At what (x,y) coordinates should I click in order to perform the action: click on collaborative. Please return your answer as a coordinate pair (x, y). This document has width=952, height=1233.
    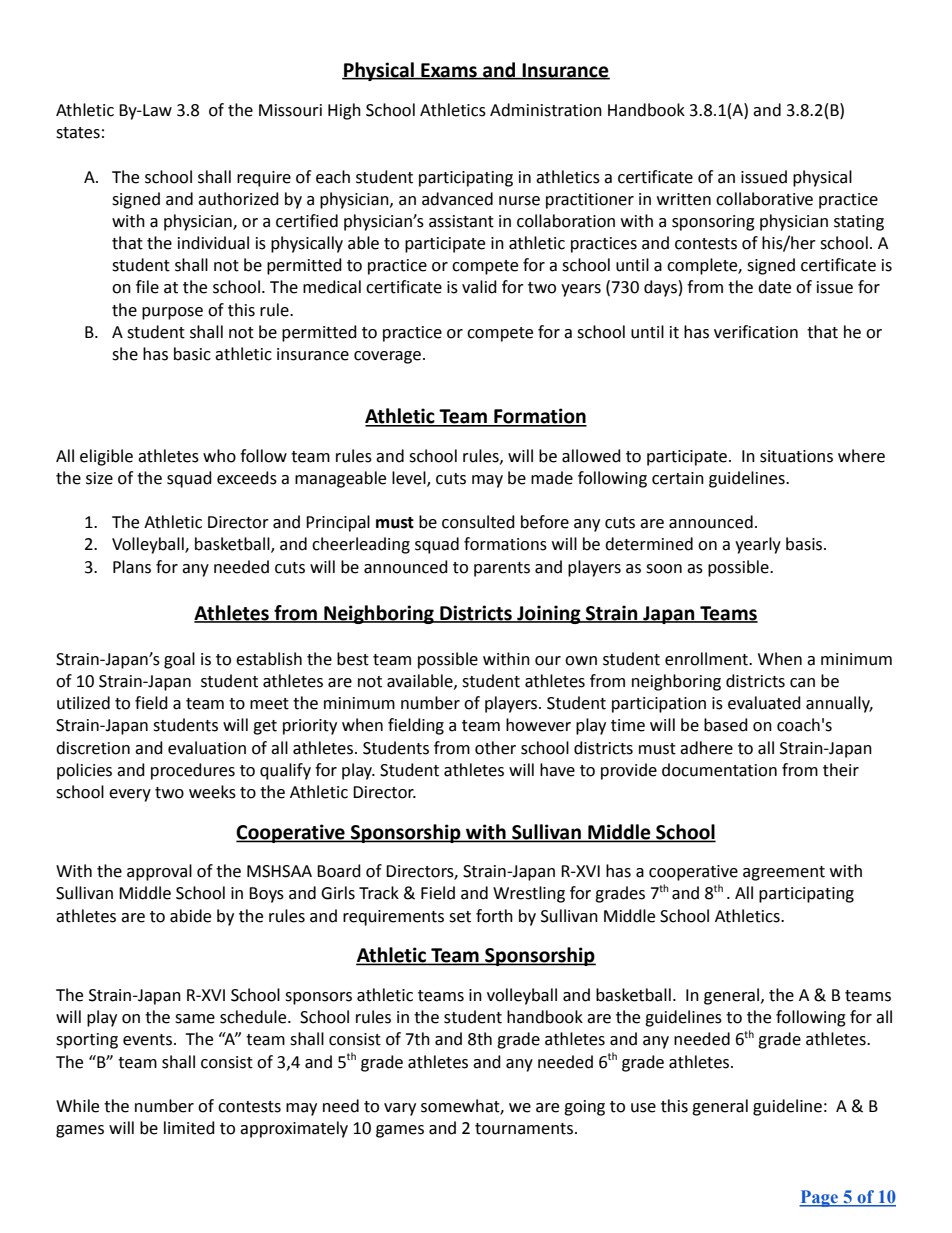
    Looking at the image, I should click on (764, 199).
